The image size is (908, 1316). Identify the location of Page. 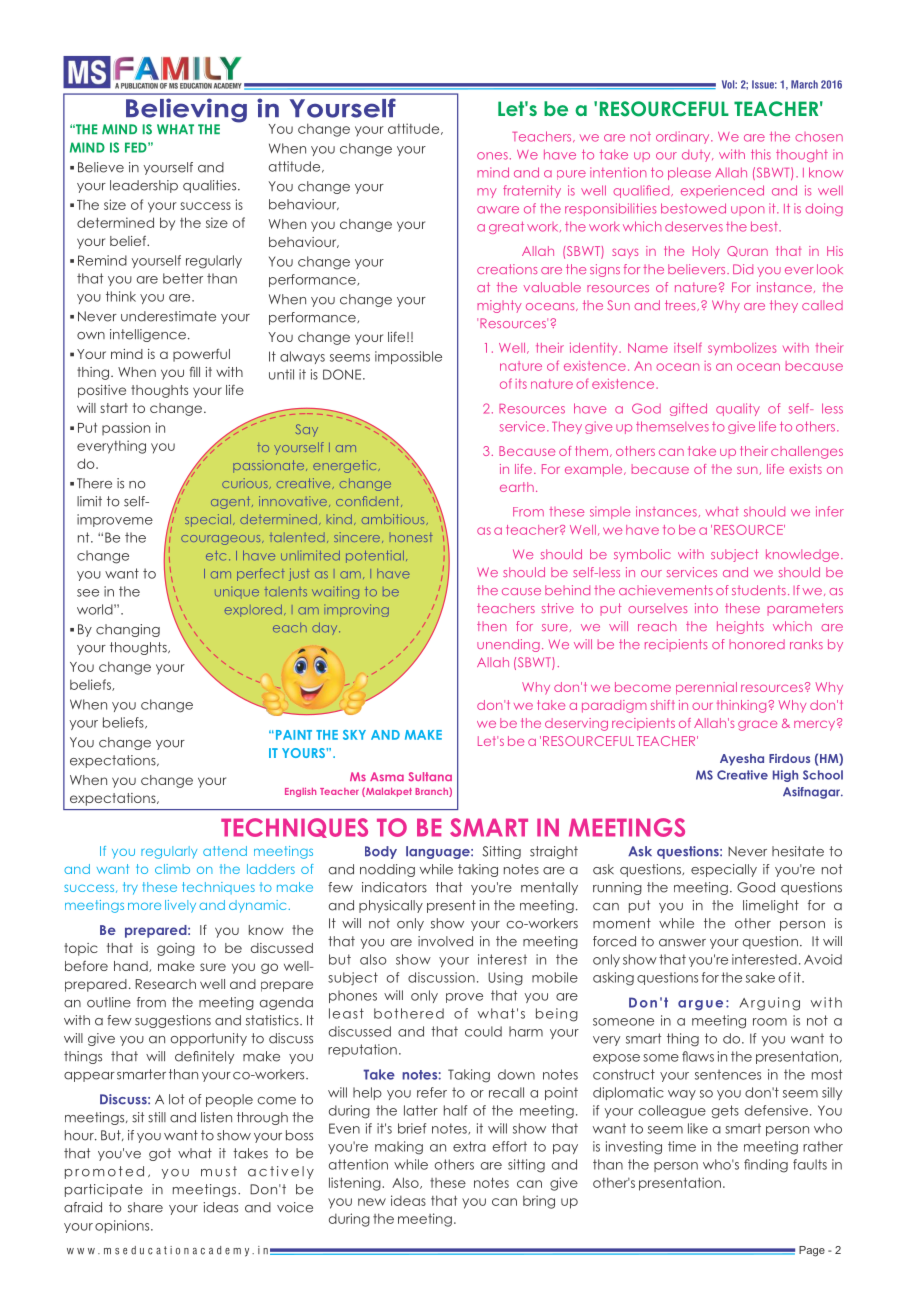
(812, 1251).
